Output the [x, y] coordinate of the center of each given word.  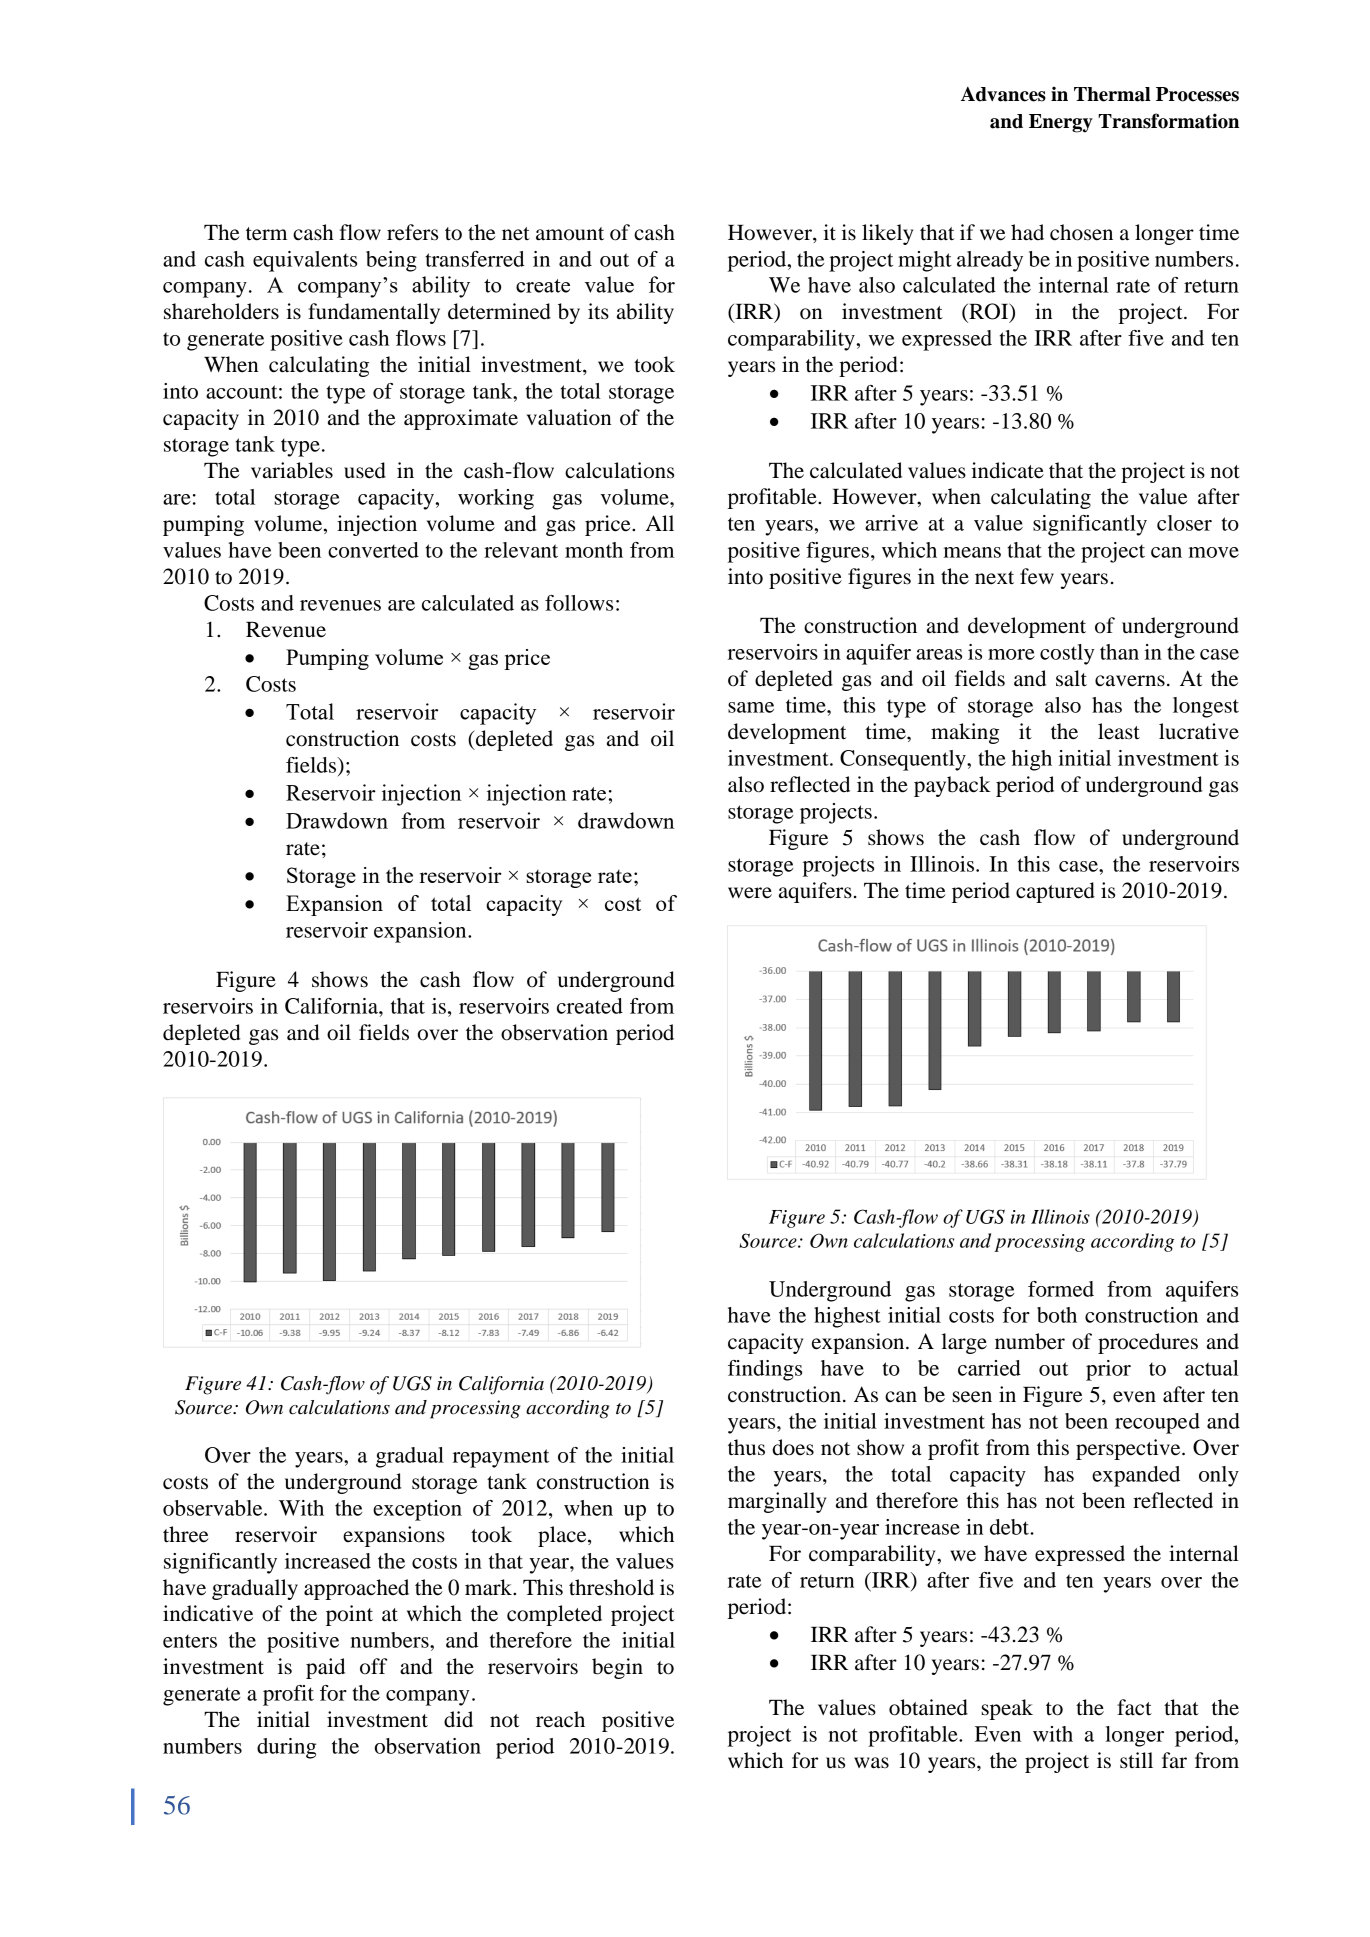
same [751, 707]
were [750, 893]
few [1037, 576]
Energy [1061, 123]
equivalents [305, 261]
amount [570, 234]
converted [373, 550]
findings [765, 1370]
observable [214, 1508]
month [594, 550]
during [286, 1748]
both [1057, 1315]
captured [1055, 892]
